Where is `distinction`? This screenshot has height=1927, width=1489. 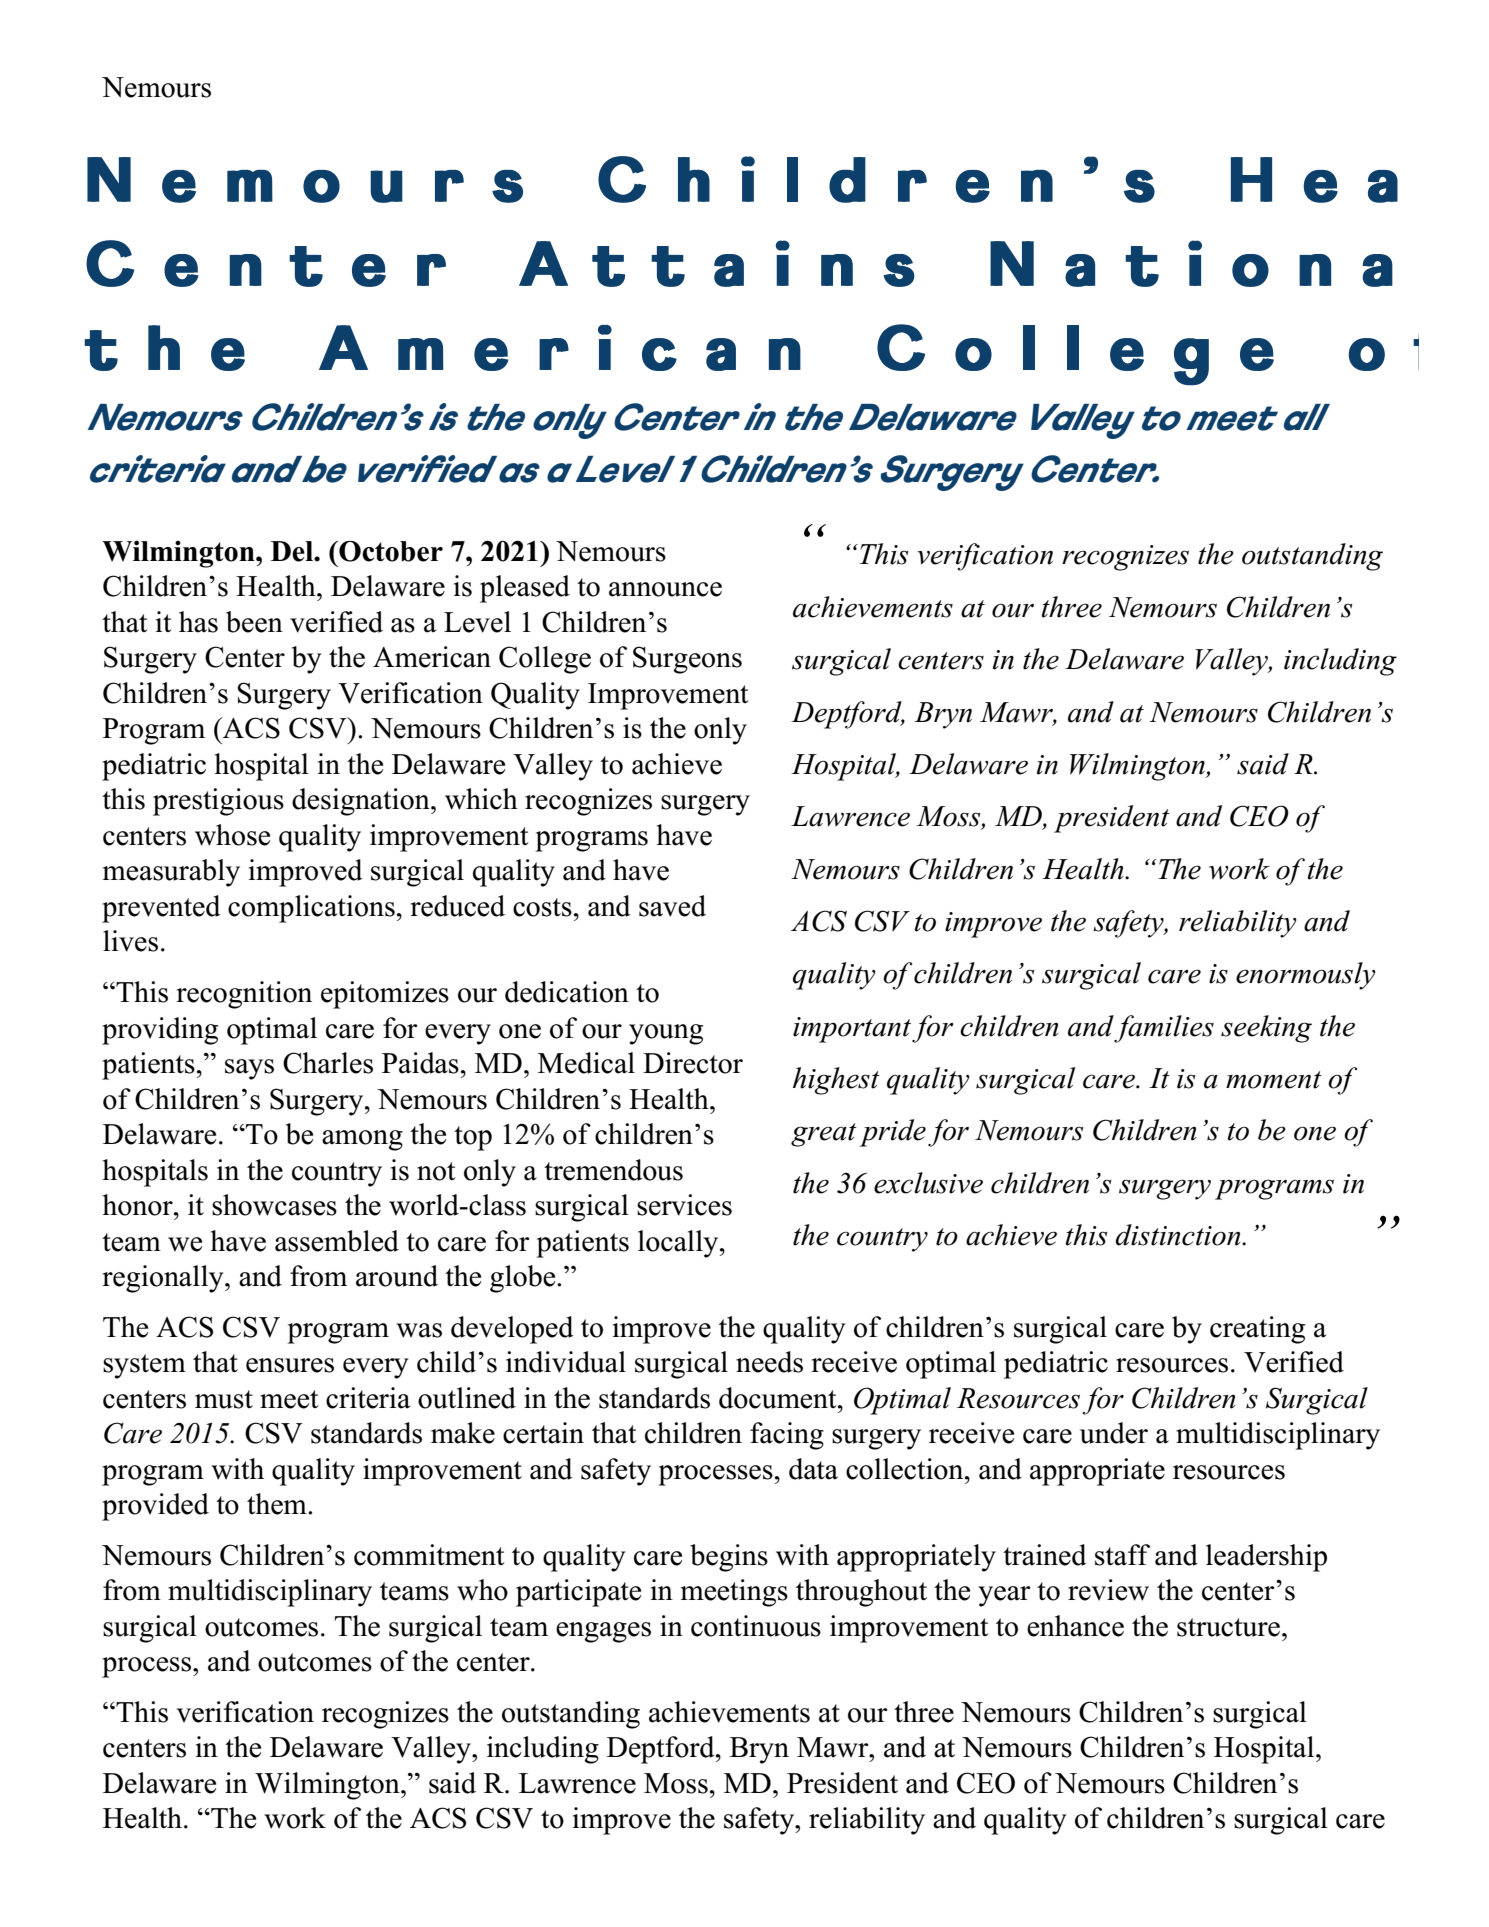
distinction is located at coordinates (1179, 1235).
